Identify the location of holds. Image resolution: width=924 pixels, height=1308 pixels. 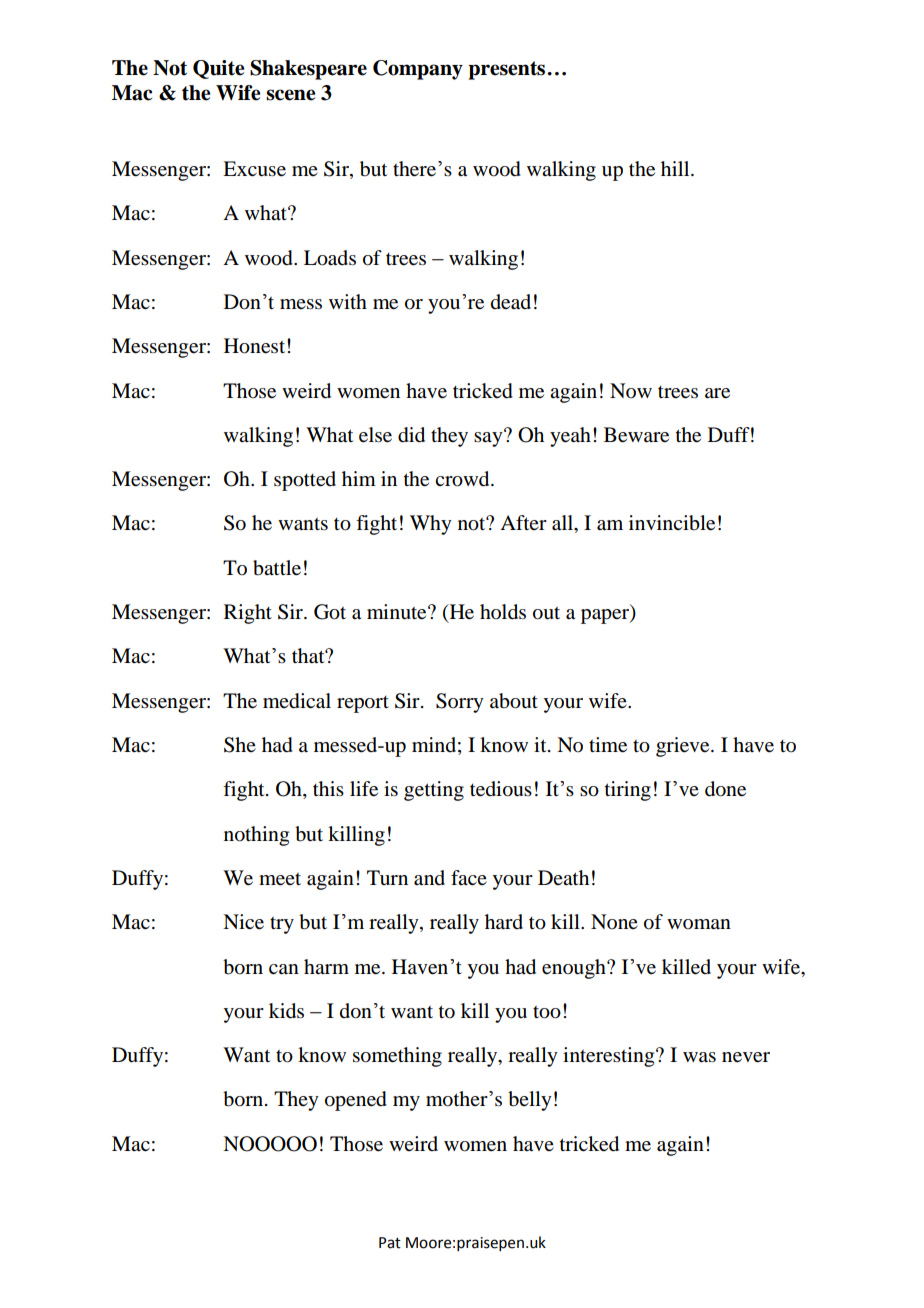
(503, 612).
